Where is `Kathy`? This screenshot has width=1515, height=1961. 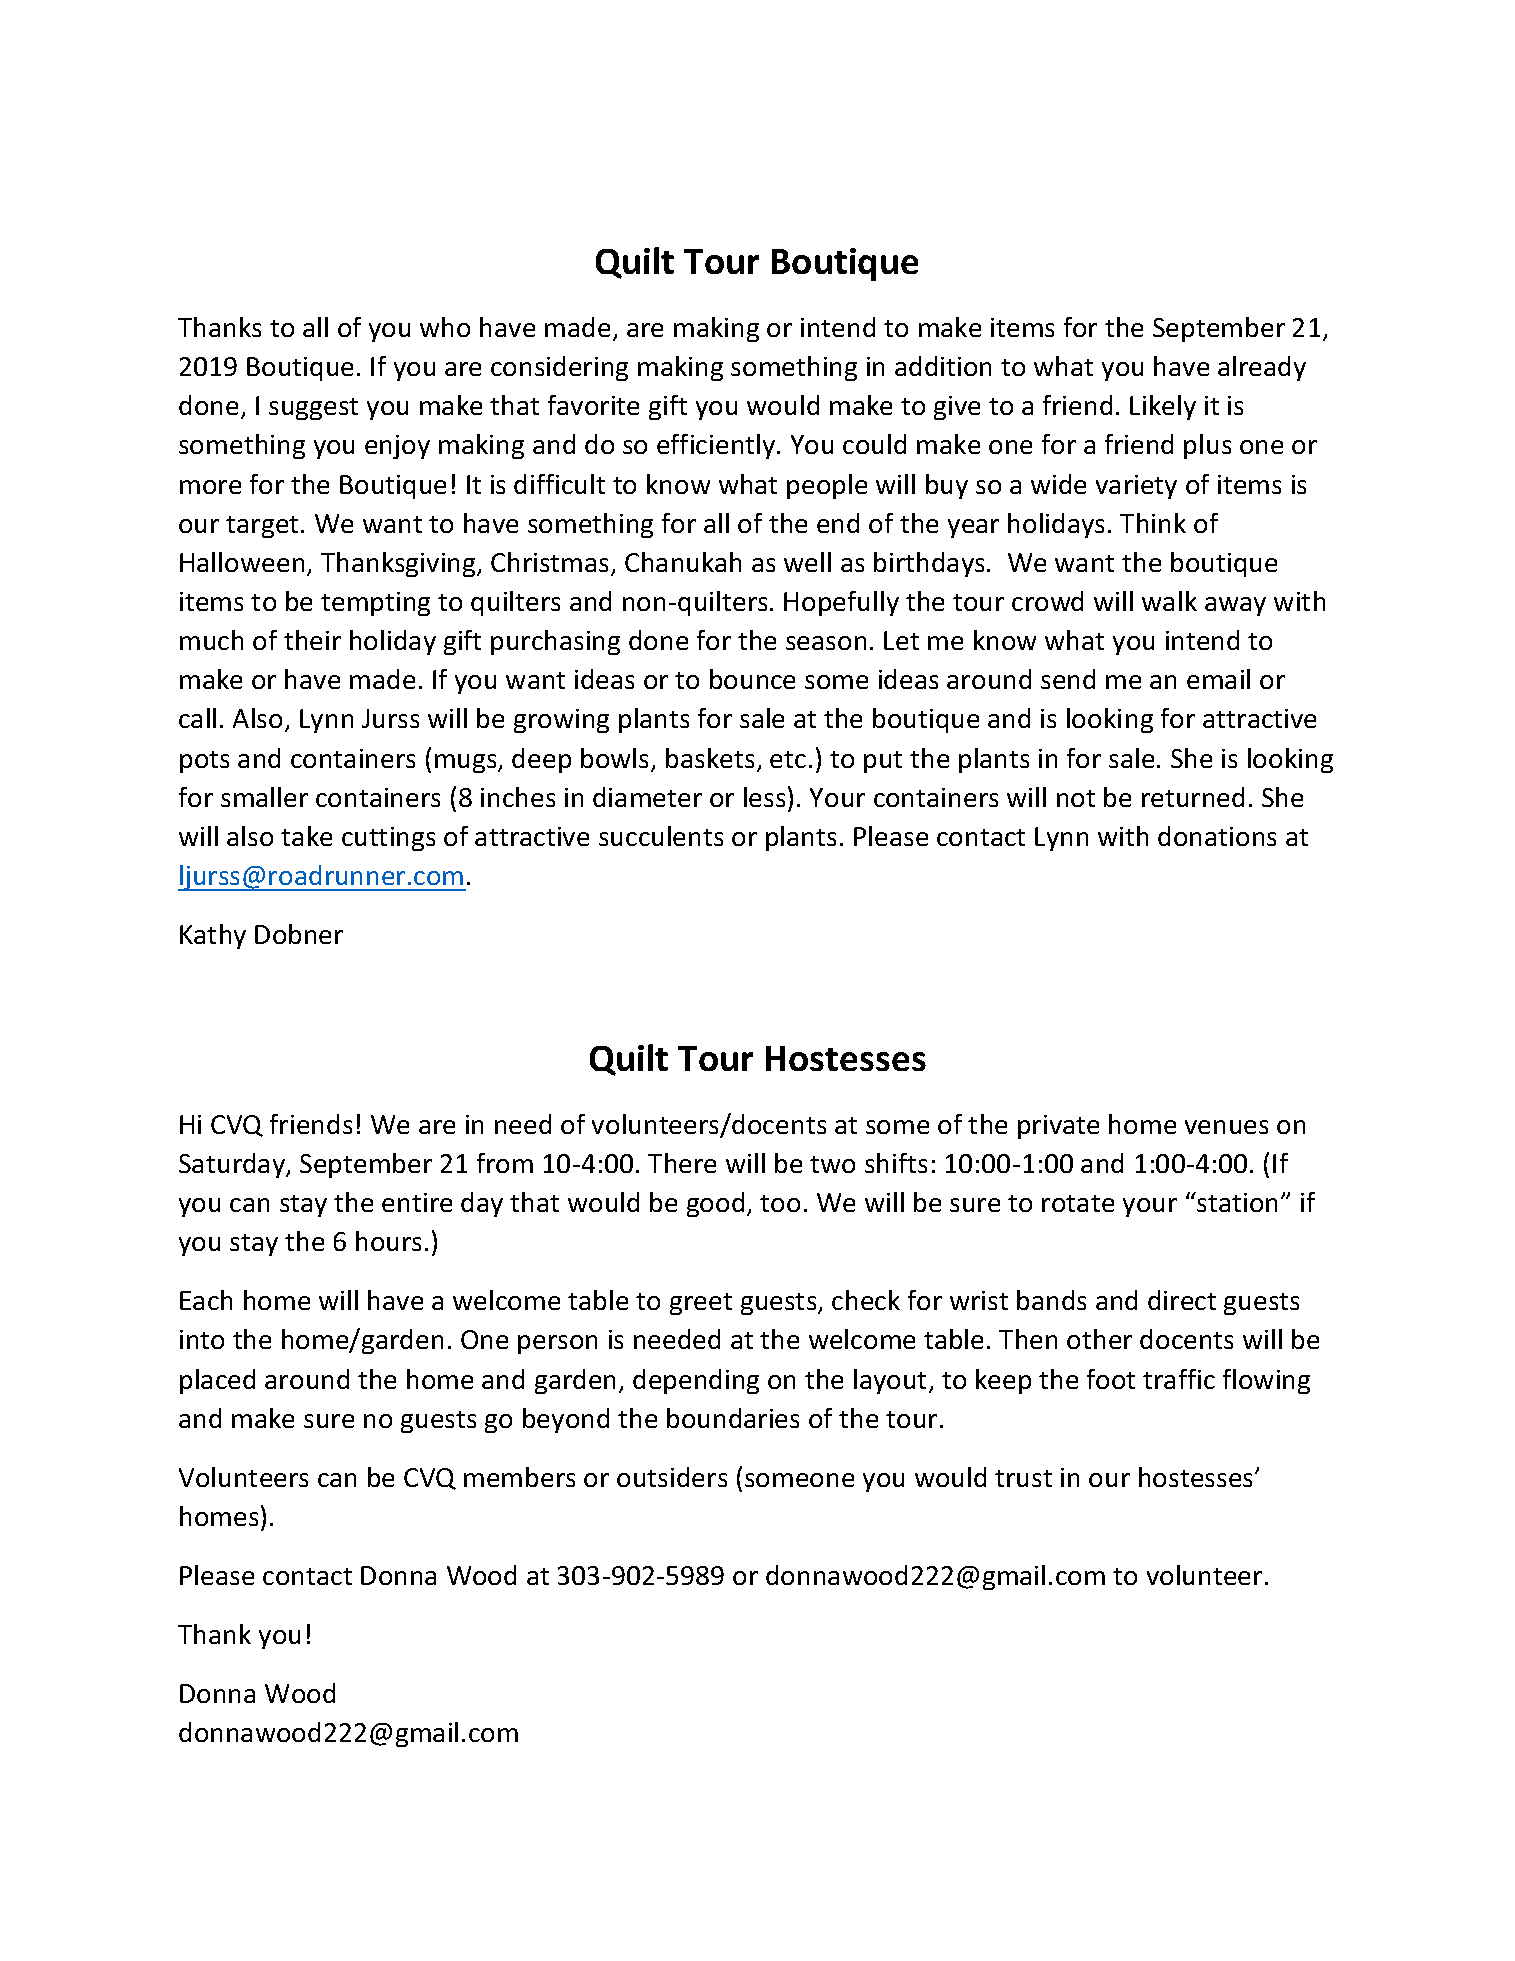
Kathy is located at coordinates (213, 936).
